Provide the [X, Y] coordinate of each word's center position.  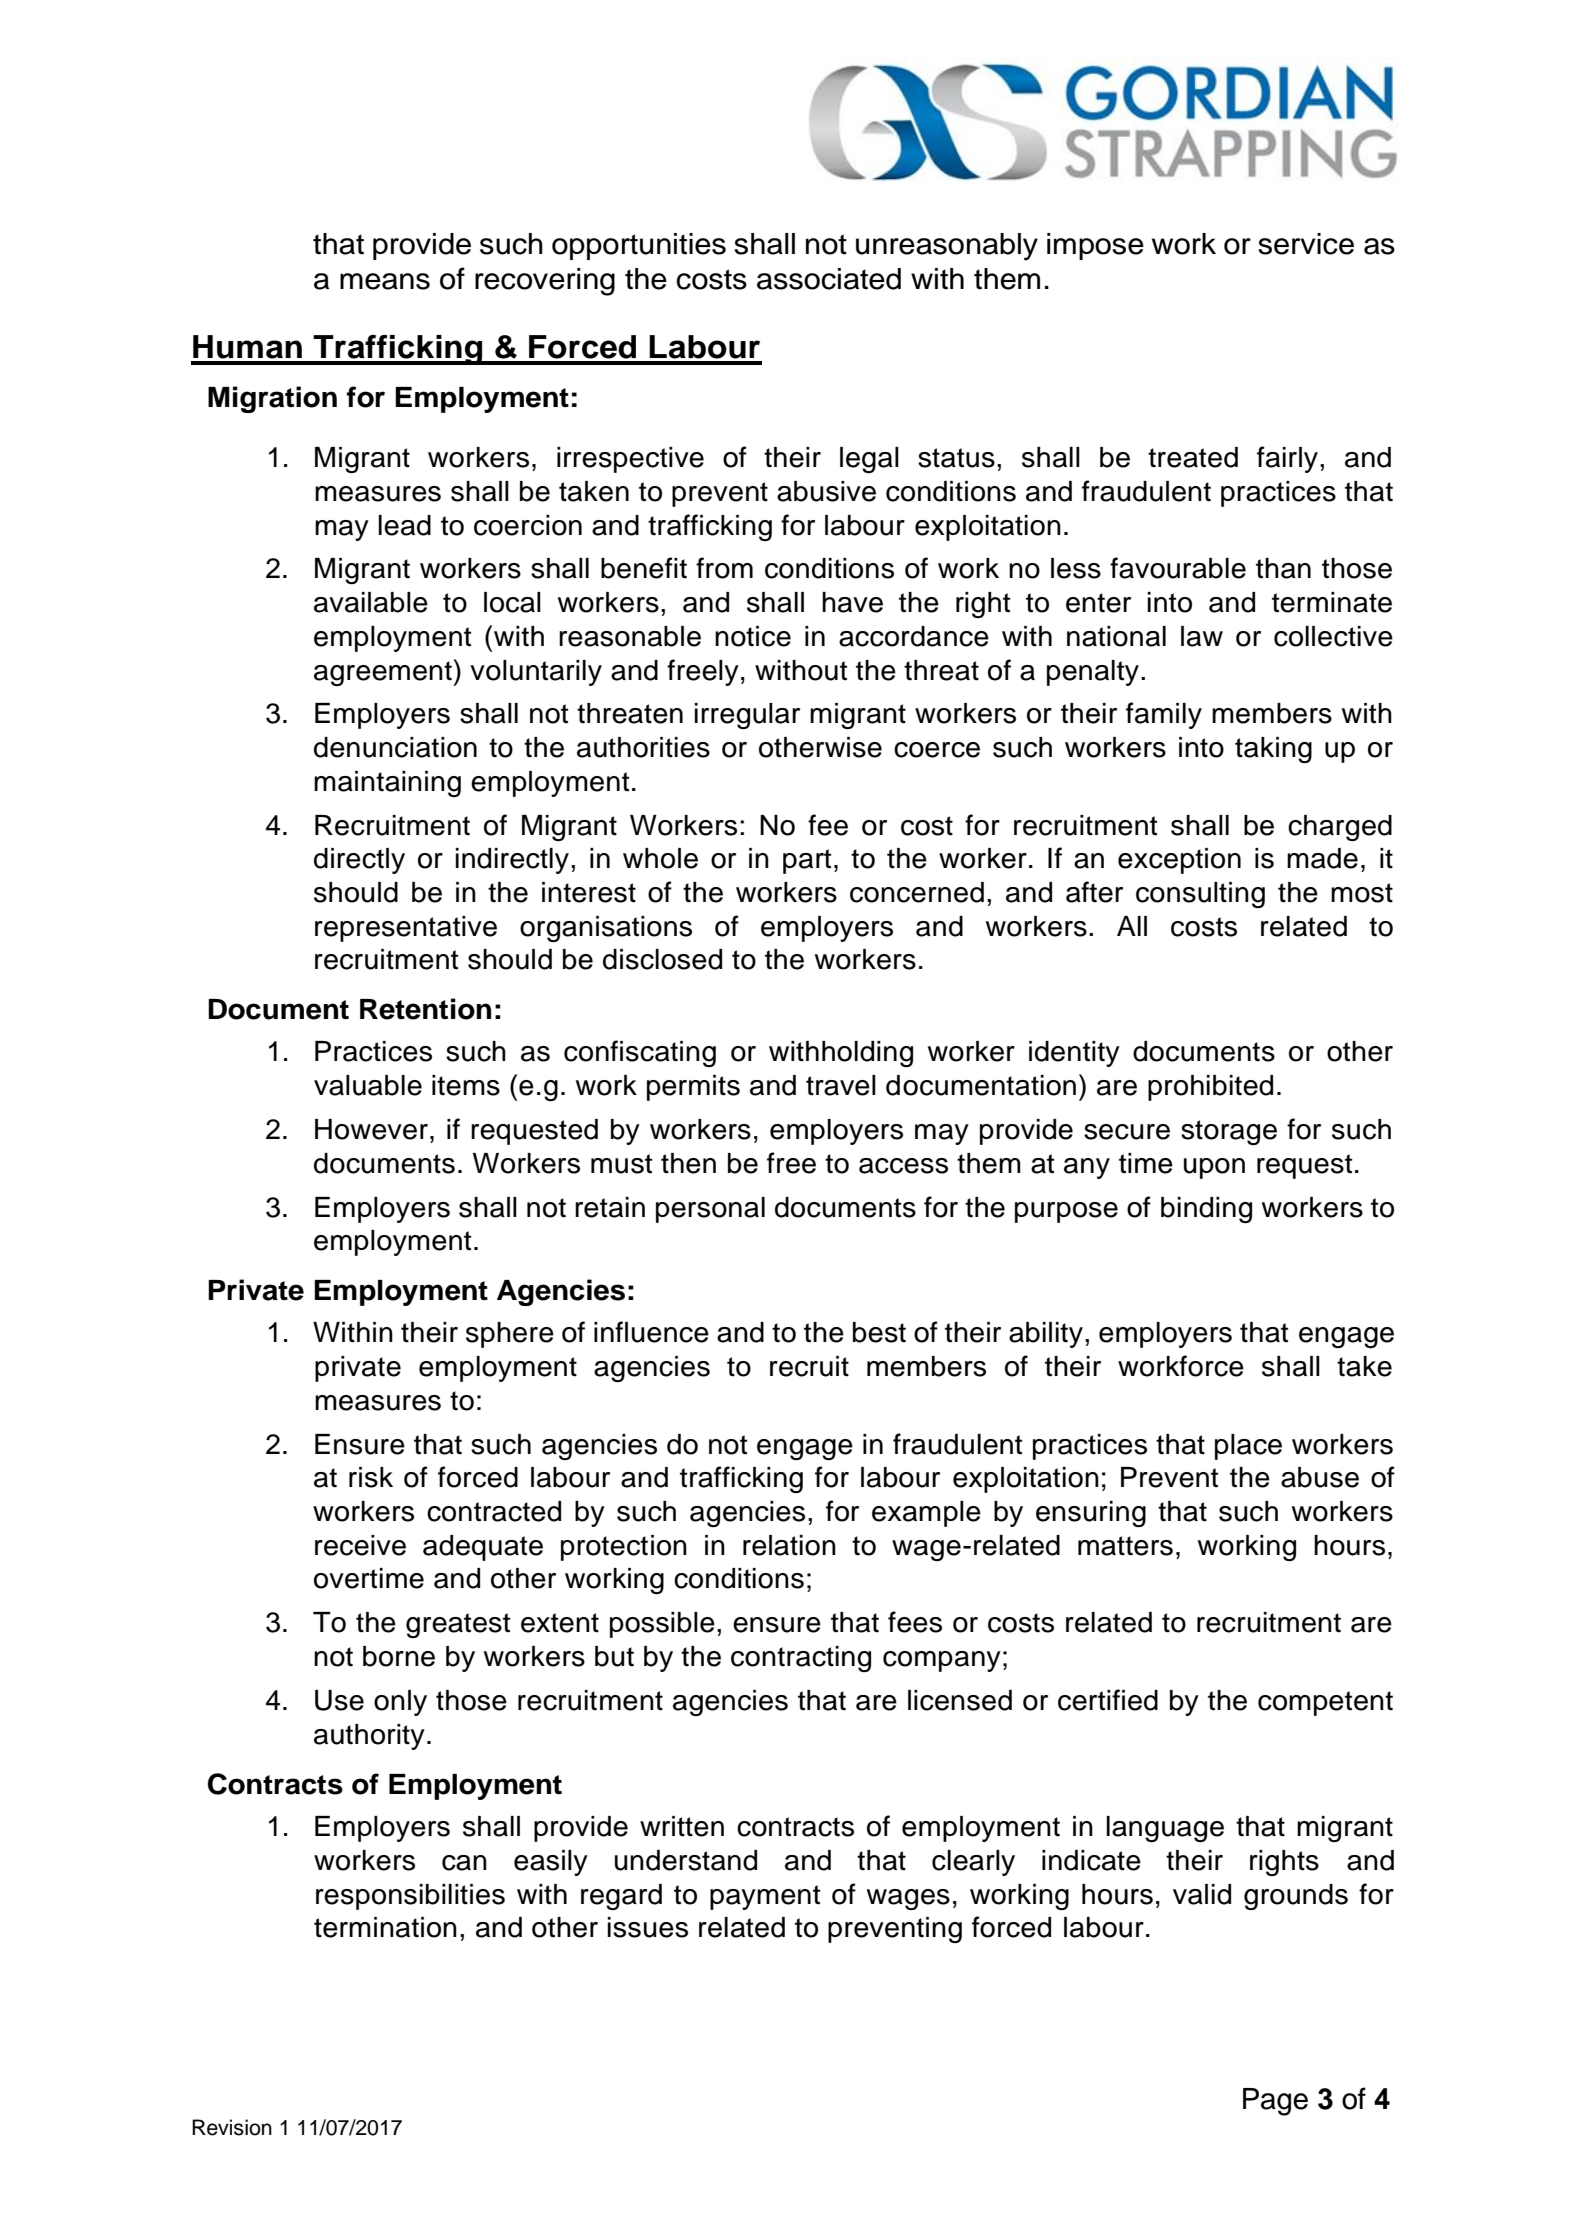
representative [406, 929]
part [807, 861]
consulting [1200, 895]
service [1306, 244]
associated [829, 279]
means [385, 281]
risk [371, 1477]
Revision [232, 2127]
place [1248, 1447]
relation [789, 1545]
